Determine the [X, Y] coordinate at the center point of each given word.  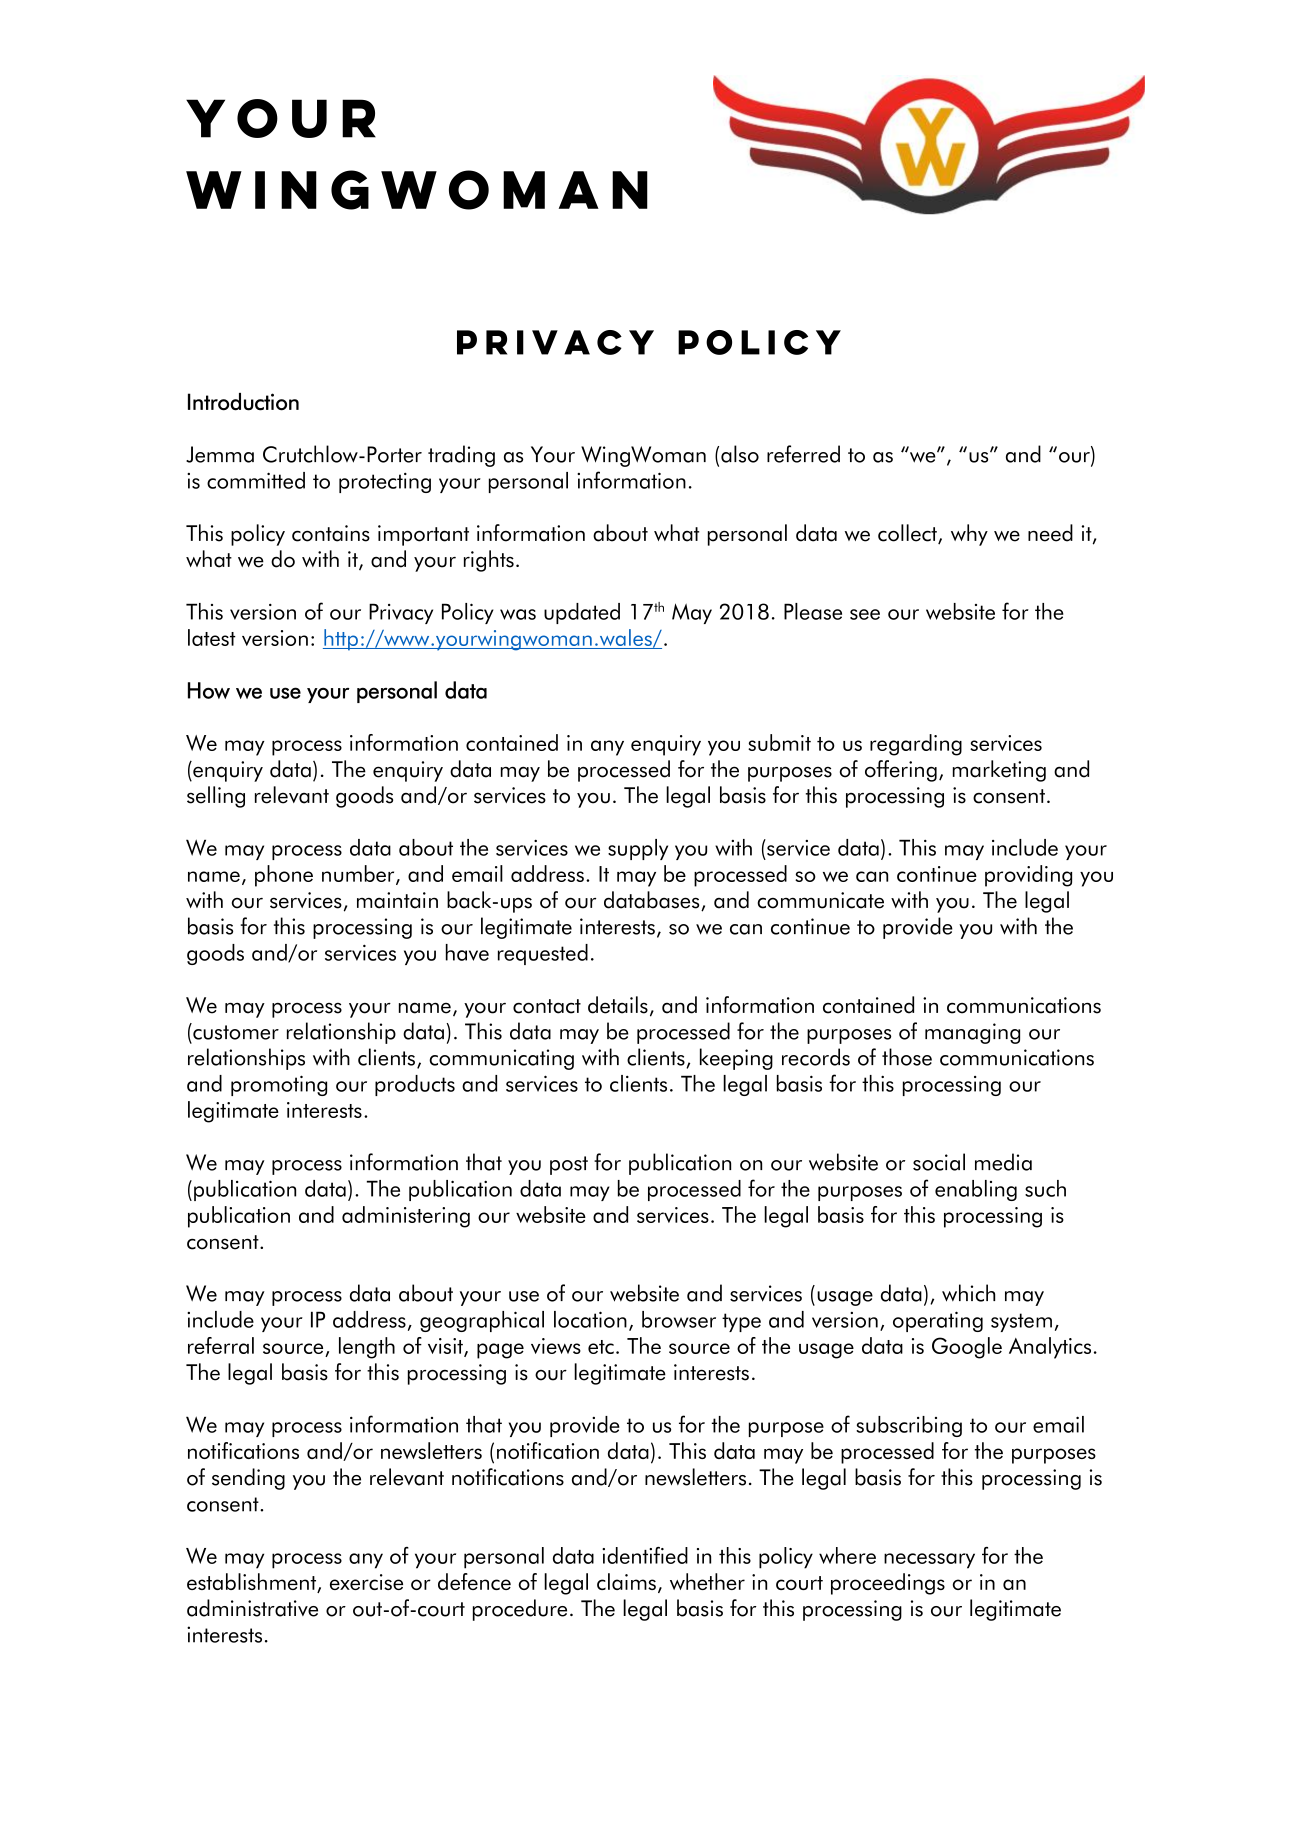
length [367, 1348]
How [209, 690]
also [740, 454]
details [618, 1005]
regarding [916, 745]
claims [626, 1581]
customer [235, 1031]
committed [256, 480]
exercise [366, 1582]
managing [972, 1033]
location [590, 1319]
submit [779, 742]
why [969, 535]
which [968, 1293]
